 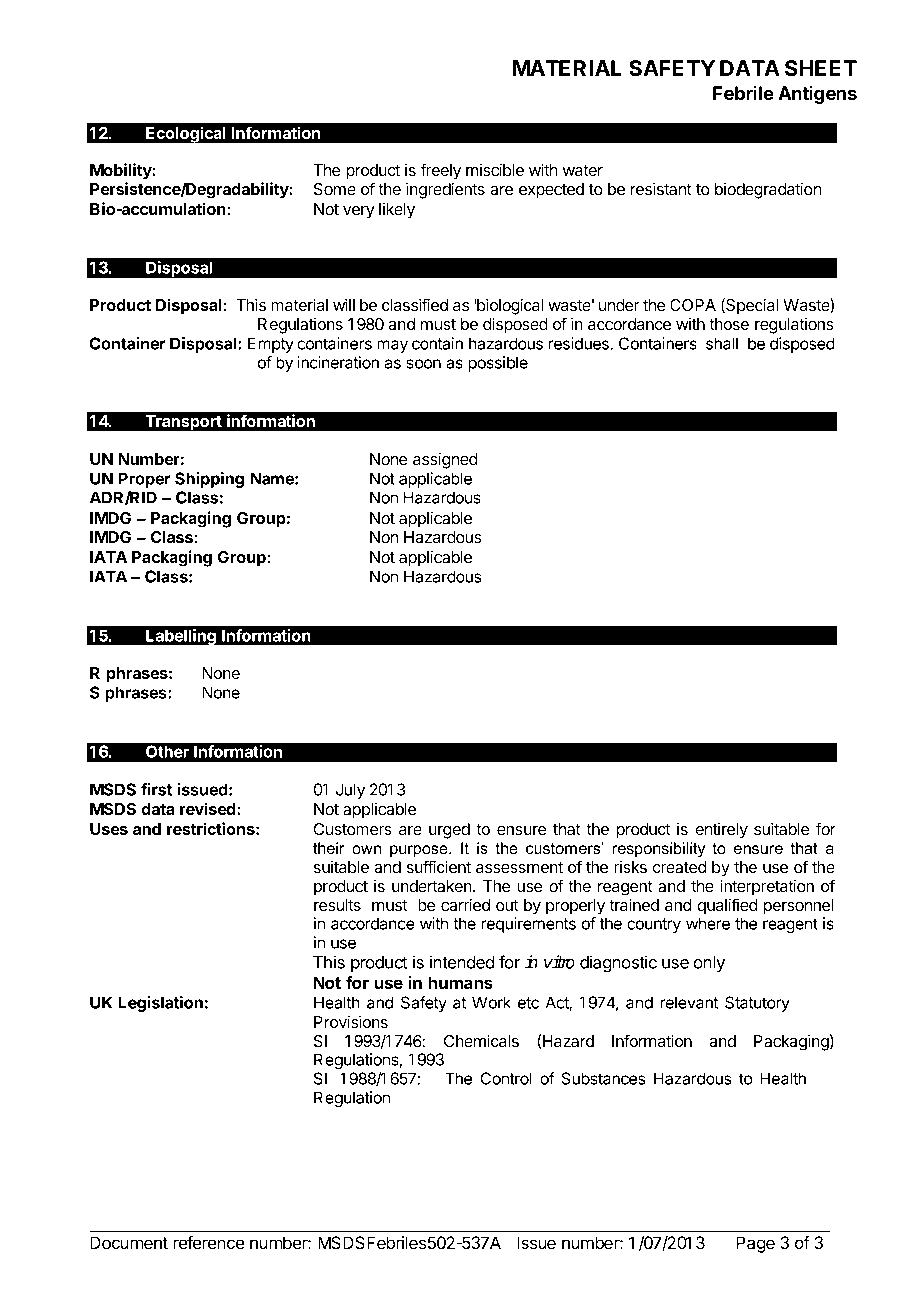 I want to click on possible, so click(x=498, y=364).
